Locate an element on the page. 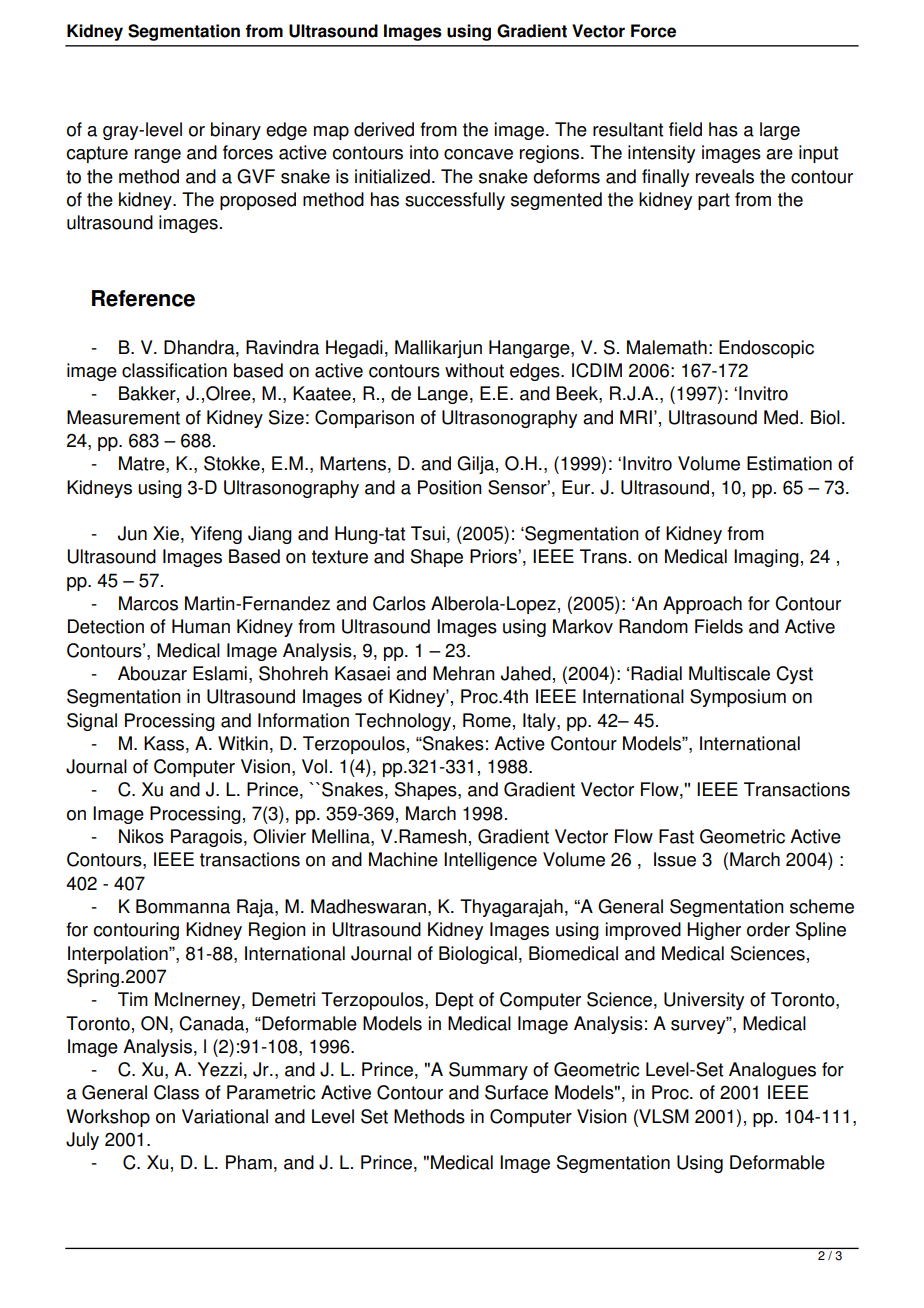 This image has height=1308, width=924. Xie is located at coordinates (166, 533).
